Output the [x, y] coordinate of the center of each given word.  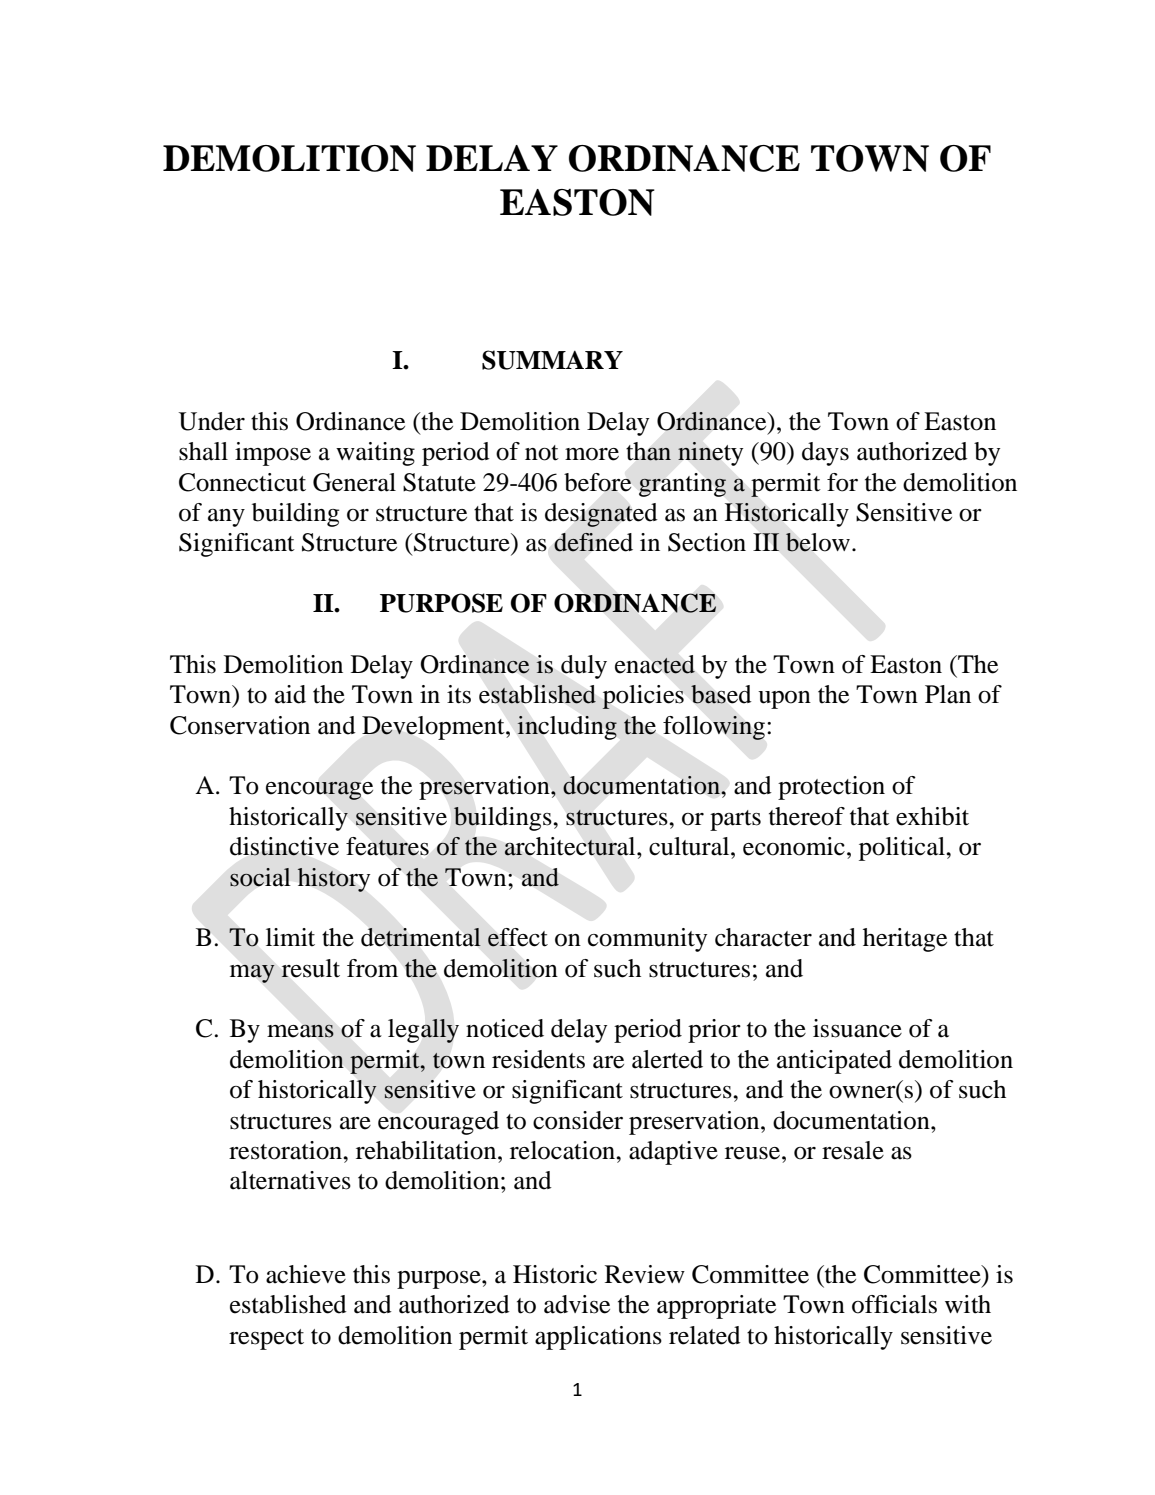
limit [290, 937]
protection [831, 788]
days [825, 454]
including [567, 728]
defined [593, 542]
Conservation [240, 725]
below [818, 542]
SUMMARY [552, 360]
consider [578, 1120]
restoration [287, 1150]
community [647, 940]
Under [212, 421]
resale [853, 1150]
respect [266, 1339]
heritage [905, 940]
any [226, 518]
